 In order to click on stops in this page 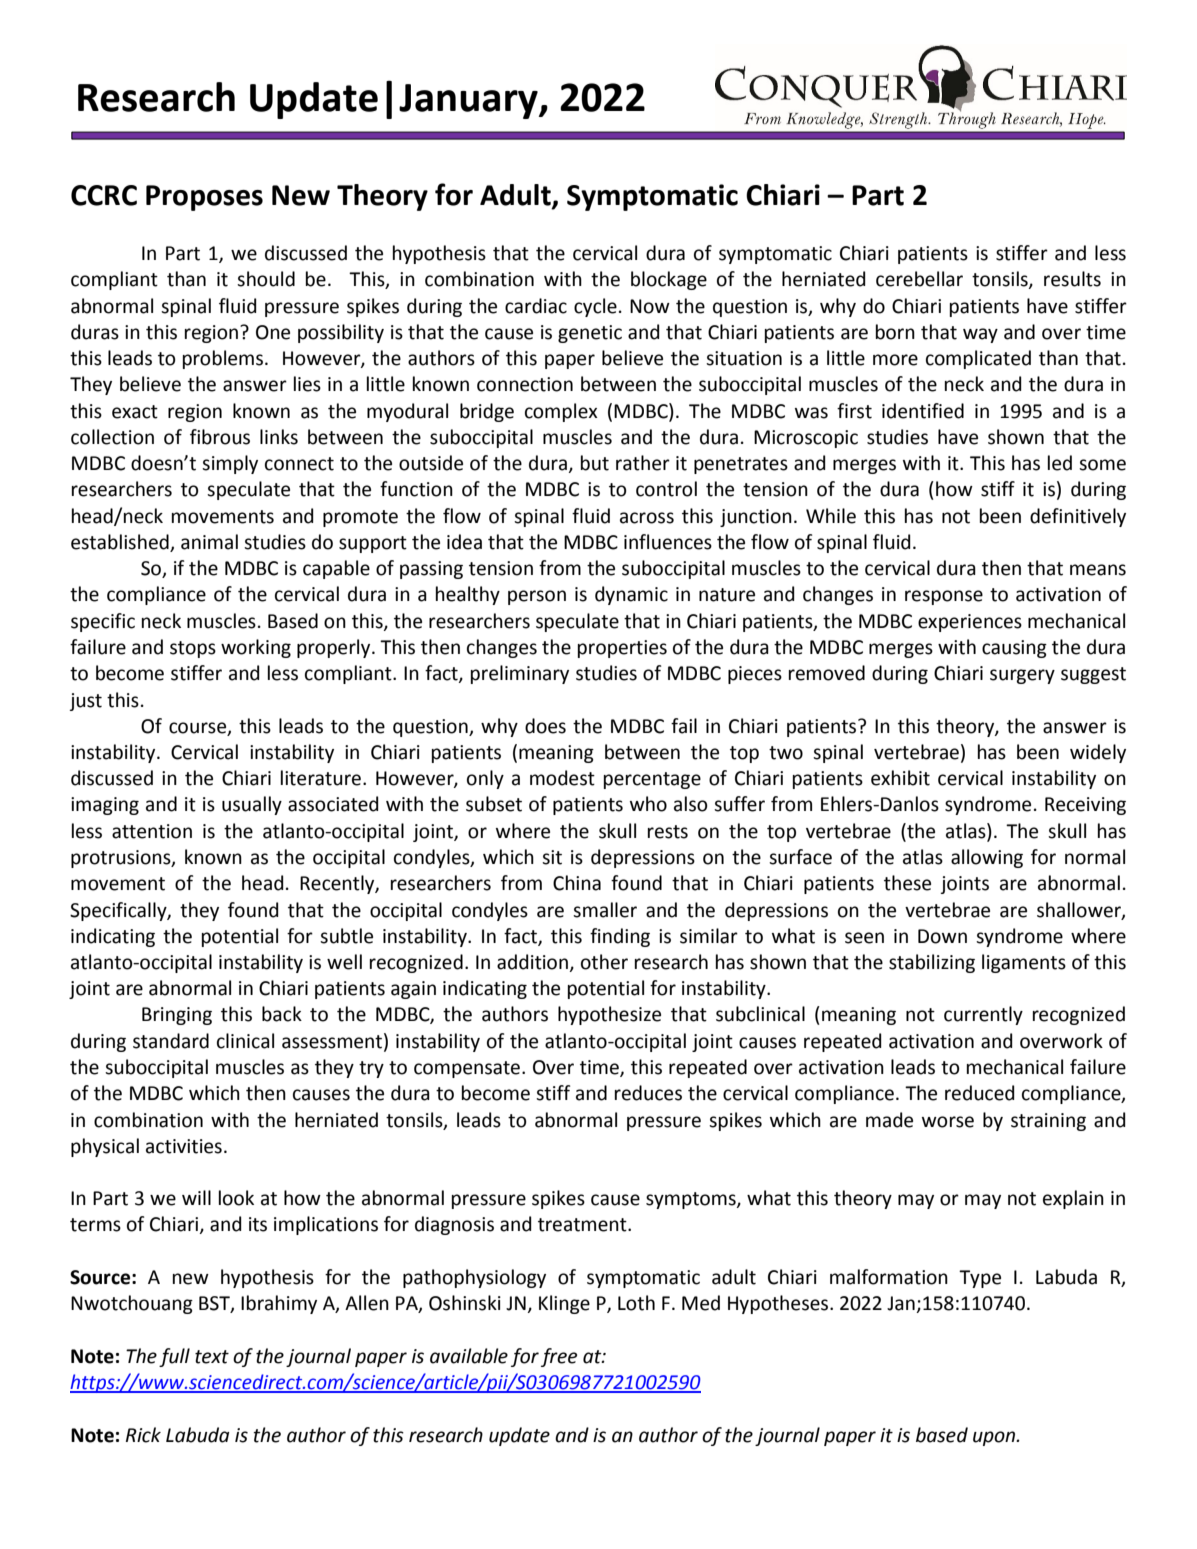, I will do `click(193, 649)`.
